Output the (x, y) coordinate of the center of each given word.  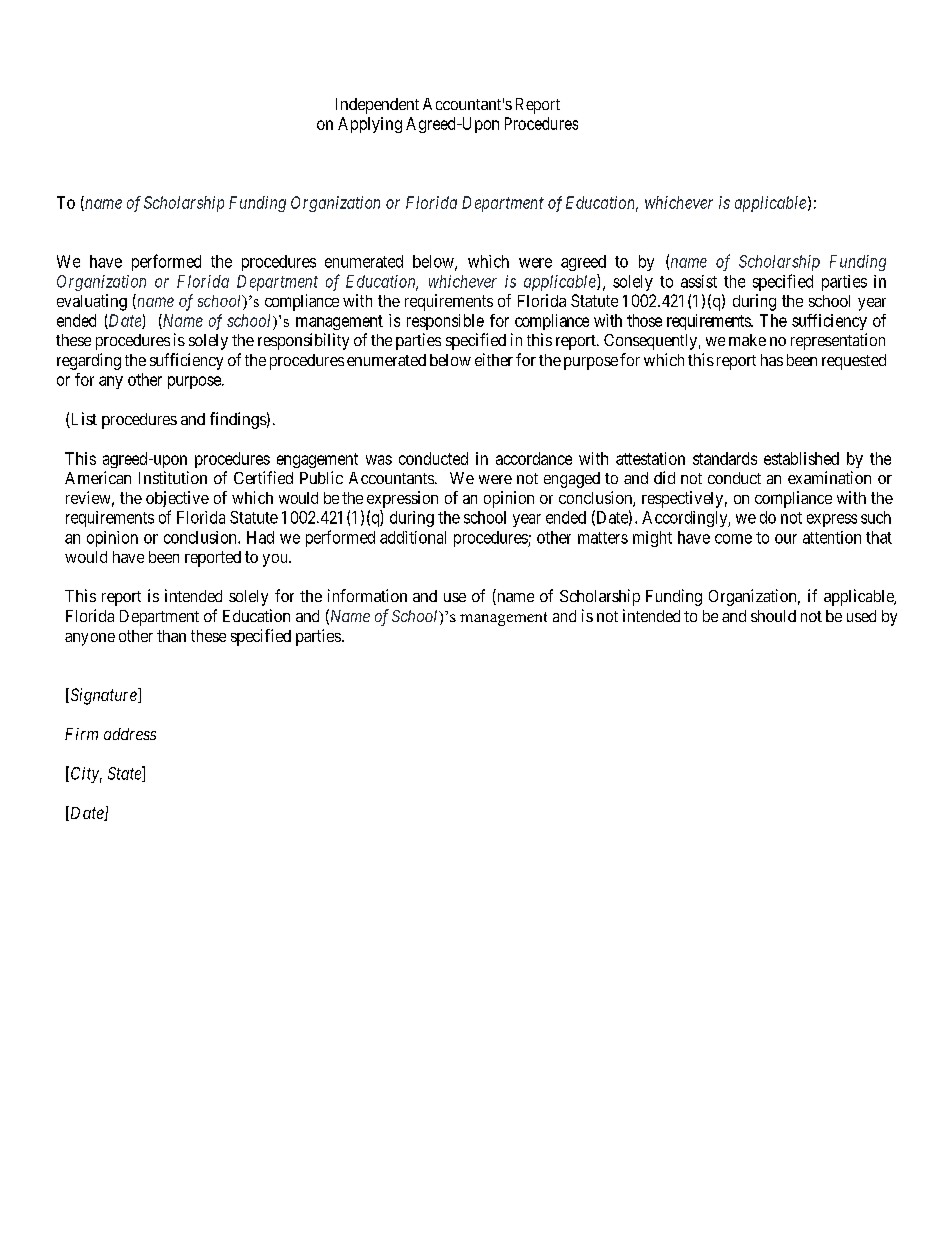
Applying (370, 125)
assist (699, 281)
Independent (377, 106)
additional (413, 537)
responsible (445, 322)
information (367, 595)
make (747, 340)
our (786, 539)
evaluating (92, 302)
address (130, 734)
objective (177, 499)
